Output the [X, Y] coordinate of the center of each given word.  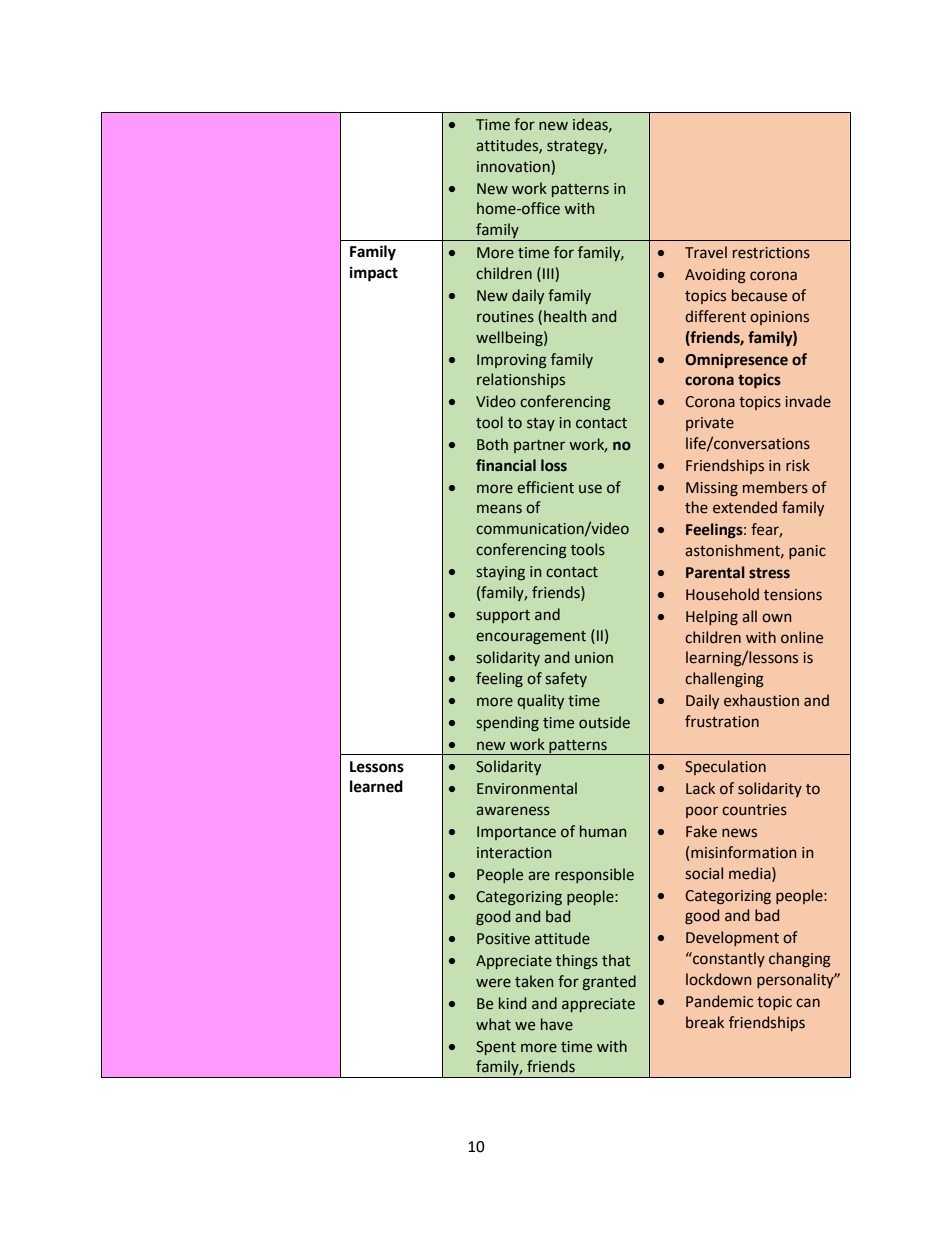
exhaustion [761, 700]
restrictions [771, 253]
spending [507, 723]
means [499, 509]
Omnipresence [736, 360]
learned [376, 786]
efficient [545, 487]
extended [745, 507]
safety [566, 679]
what [493, 1024]
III [548, 273]
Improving [512, 361]
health [565, 316]
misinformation [743, 852]
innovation [514, 168]
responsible [594, 875]
